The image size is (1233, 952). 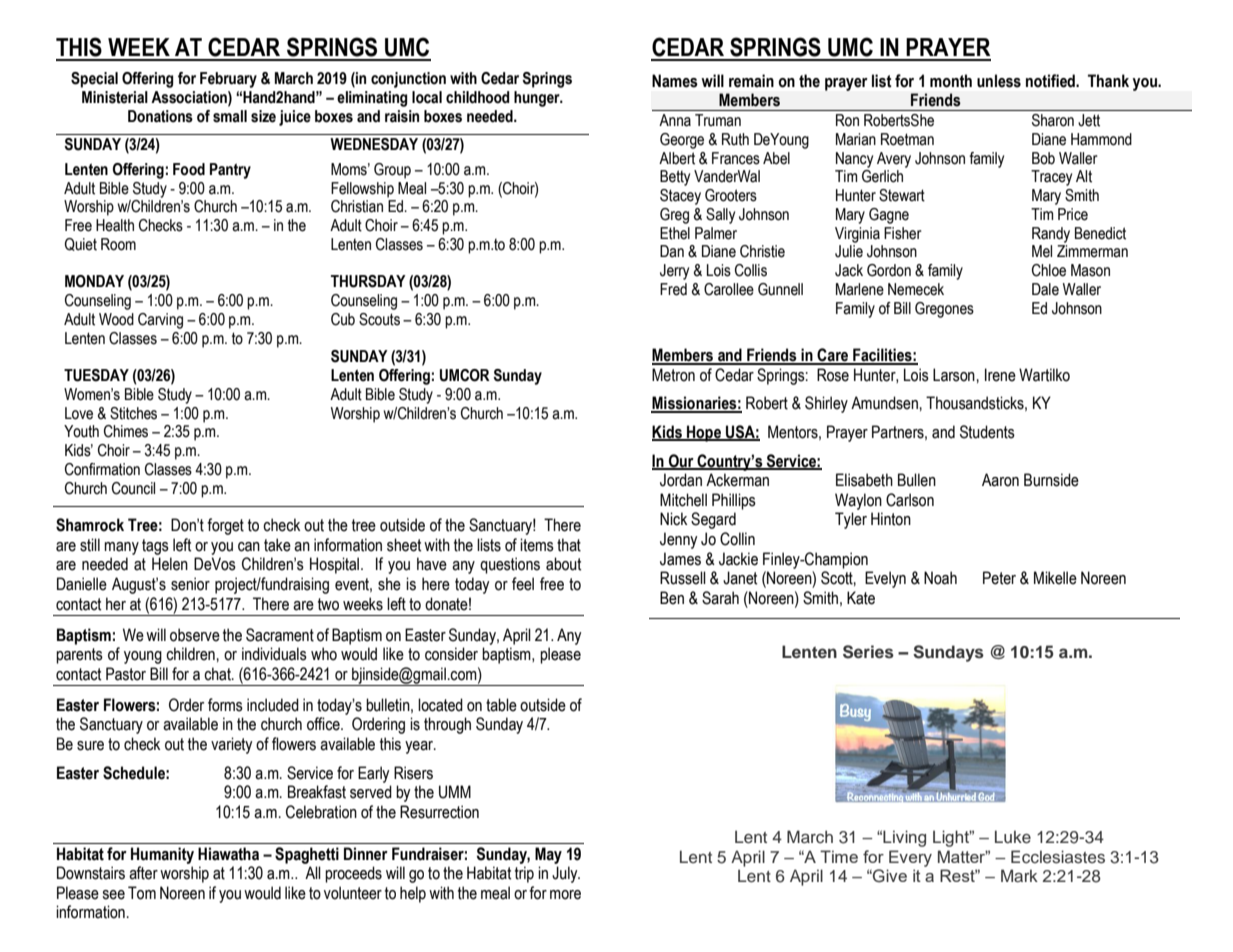 What do you see at coordinates (538, 99) in the screenshot?
I see `hunger` at bounding box center [538, 99].
